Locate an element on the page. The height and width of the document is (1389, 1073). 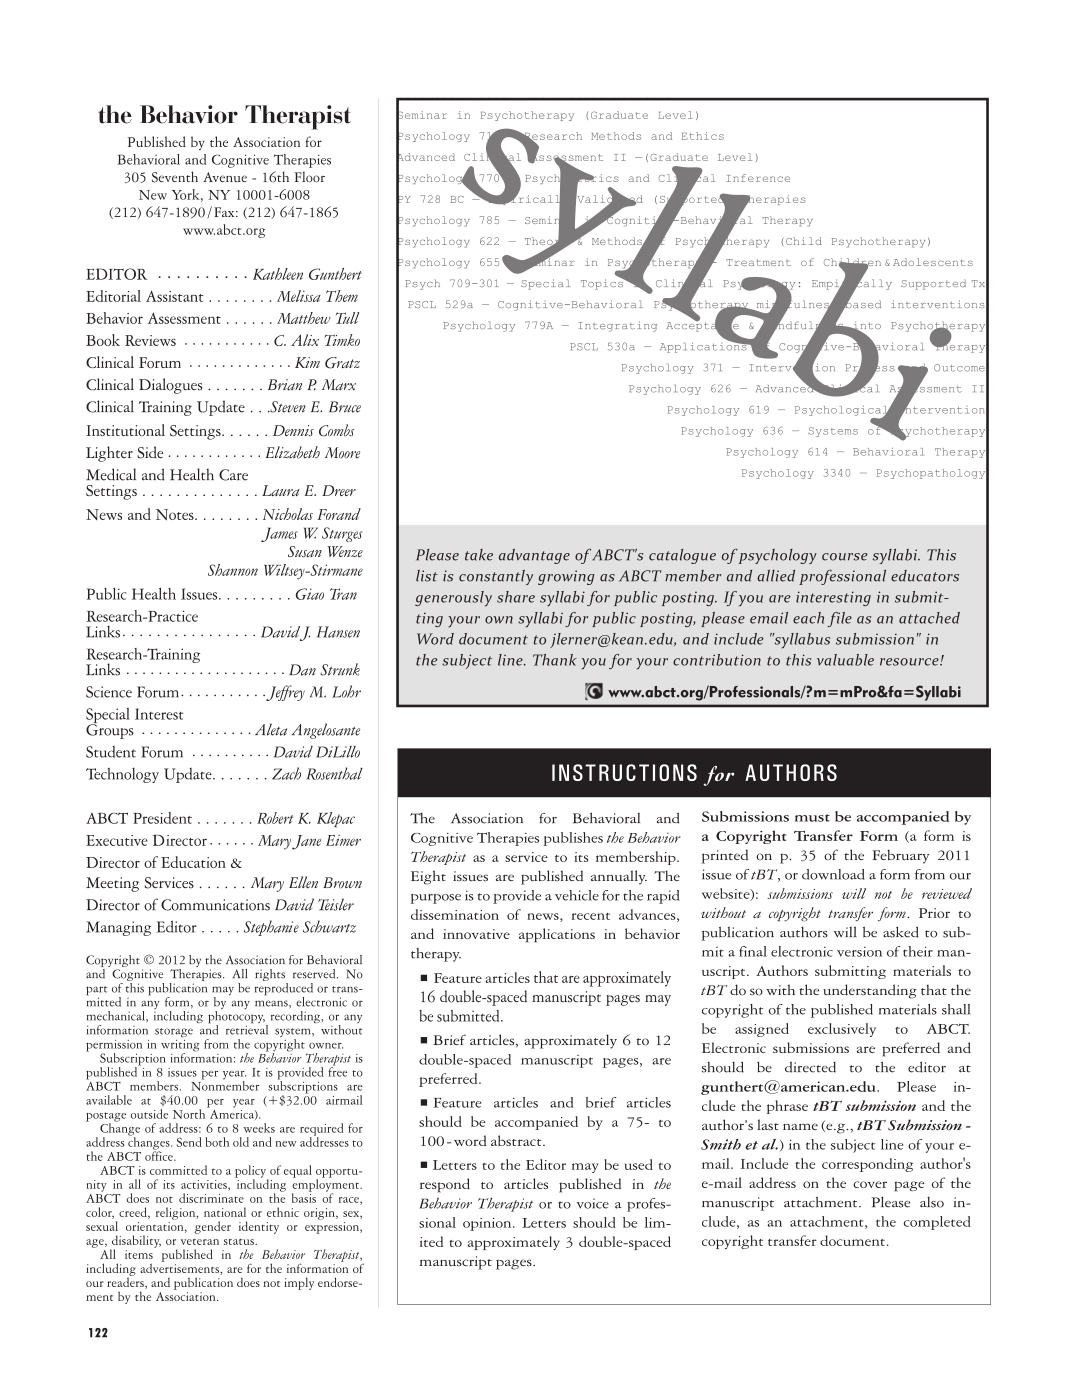
Aleta is located at coordinates (271, 729).
